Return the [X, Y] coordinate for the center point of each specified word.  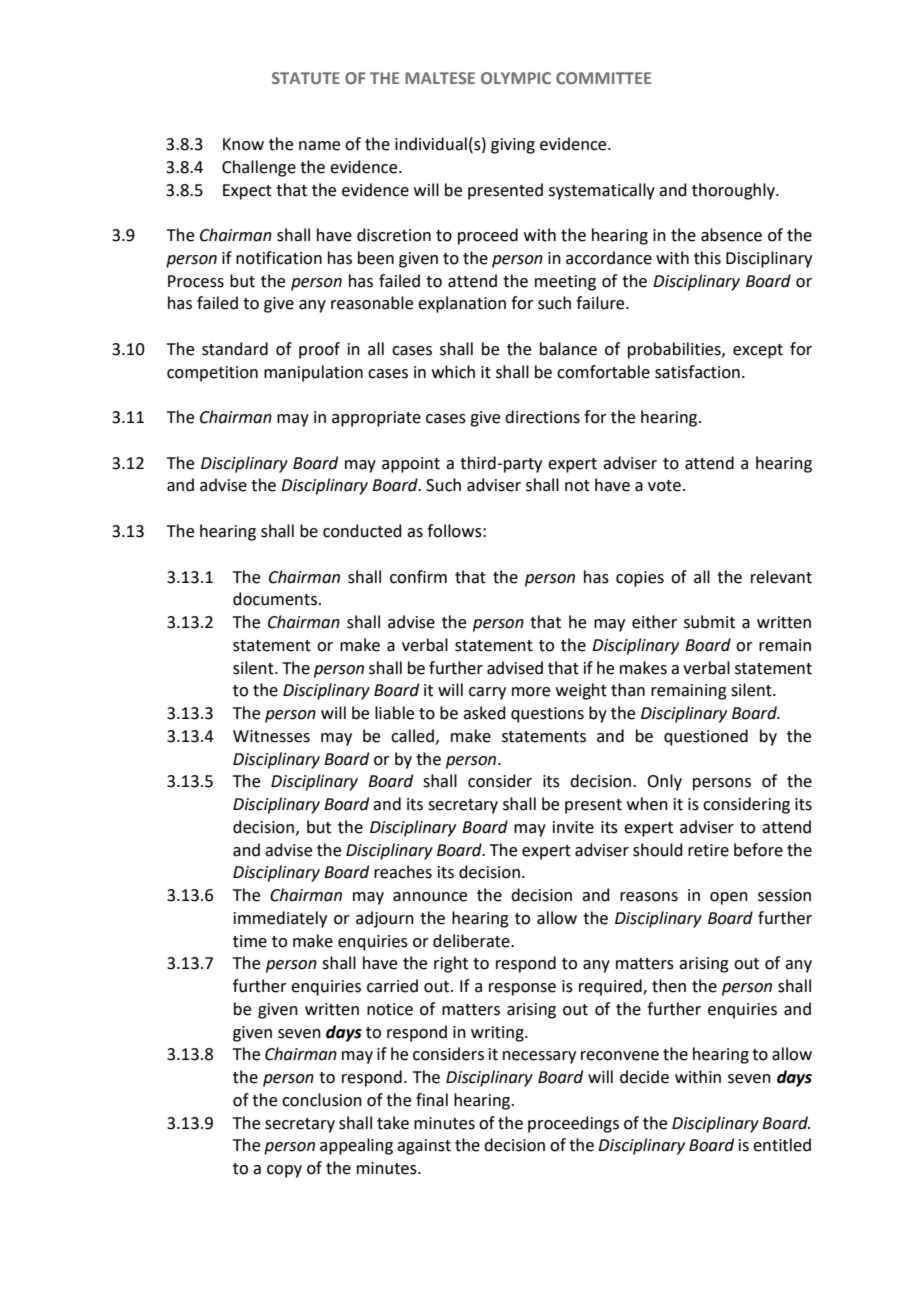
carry [487, 693]
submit [709, 622]
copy [284, 1171]
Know [243, 144]
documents [275, 599]
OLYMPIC [516, 78]
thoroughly [734, 191]
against [424, 1147]
